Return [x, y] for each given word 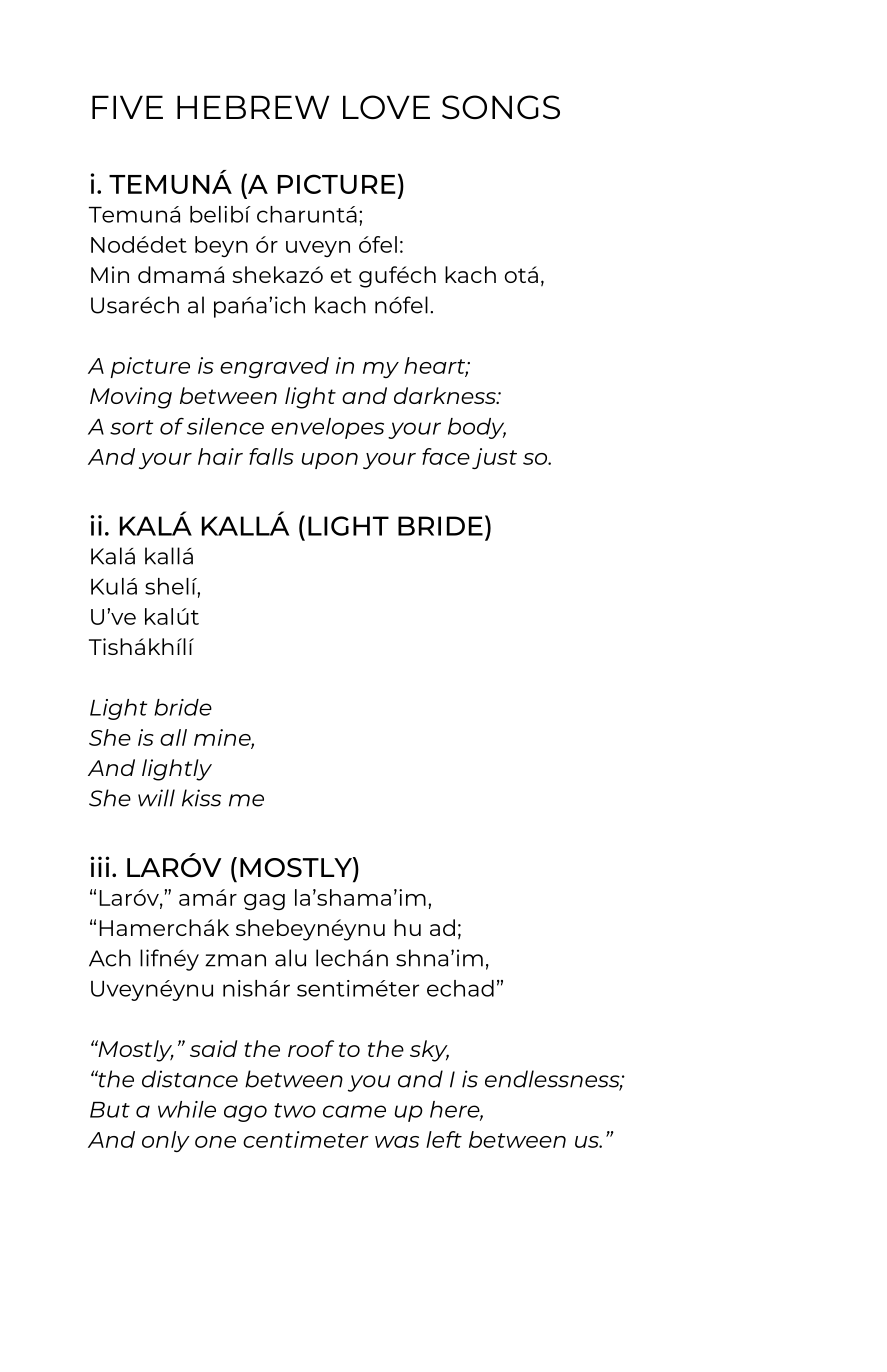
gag [264, 902]
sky [429, 1051]
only [166, 1141]
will [156, 798]
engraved [274, 367]
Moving [131, 398]
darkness [446, 395]
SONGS [501, 107]
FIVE [127, 107]
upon [330, 461]
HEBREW [253, 107]
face [446, 456]
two [295, 1110]
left [444, 1139]
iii [99, 866]
